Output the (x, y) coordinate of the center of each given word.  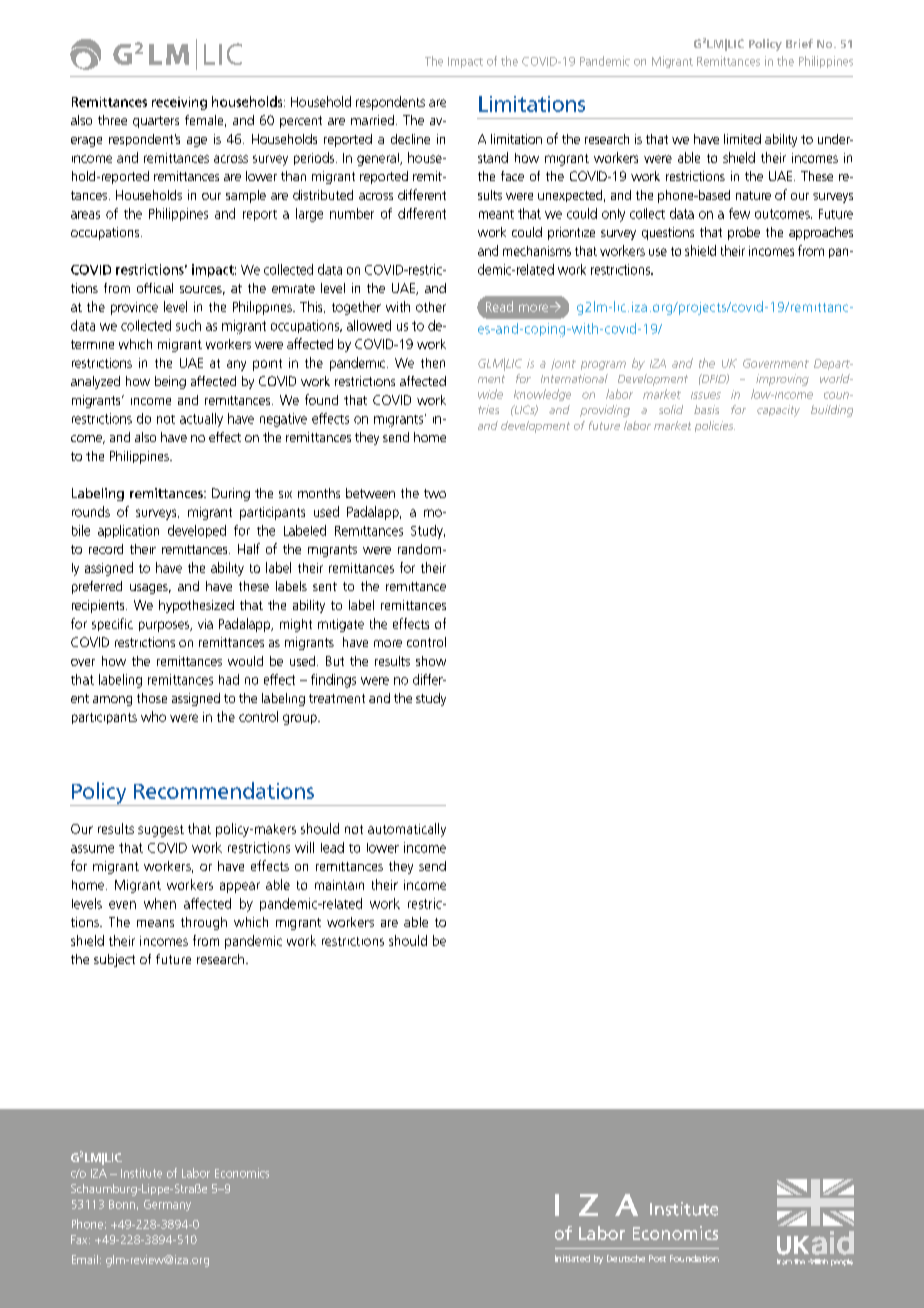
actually (201, 420)
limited (742, 139)
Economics (242, 1173)
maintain (339, 885)
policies (715, 426)
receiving (179, 103)
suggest (161, 831)
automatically (407, 830)
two (435, 493)
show (431, 661)
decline (410, 139)
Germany (167, 1205)
